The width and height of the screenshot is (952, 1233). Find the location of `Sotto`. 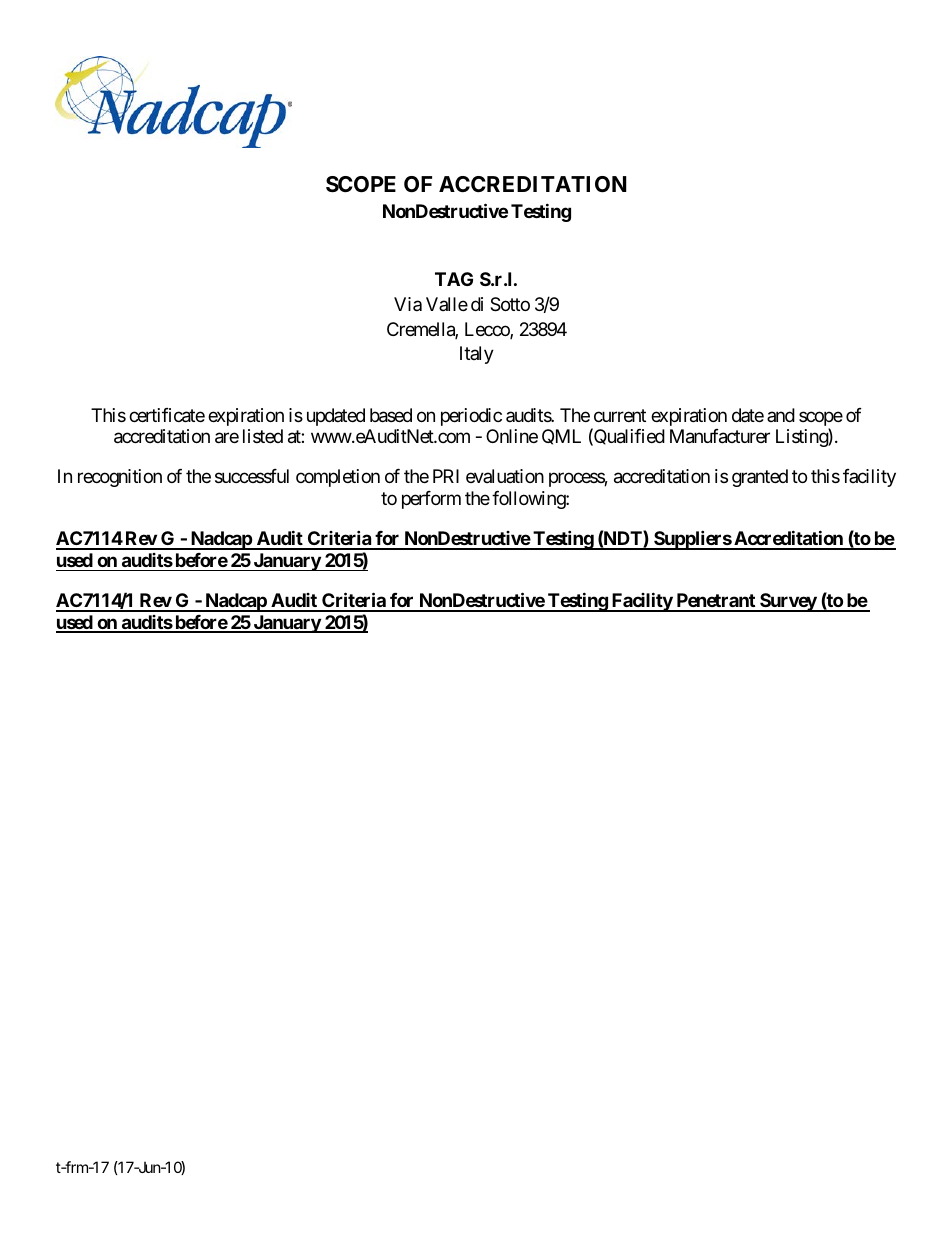

Sotto is located at coordinates (510, 304).
